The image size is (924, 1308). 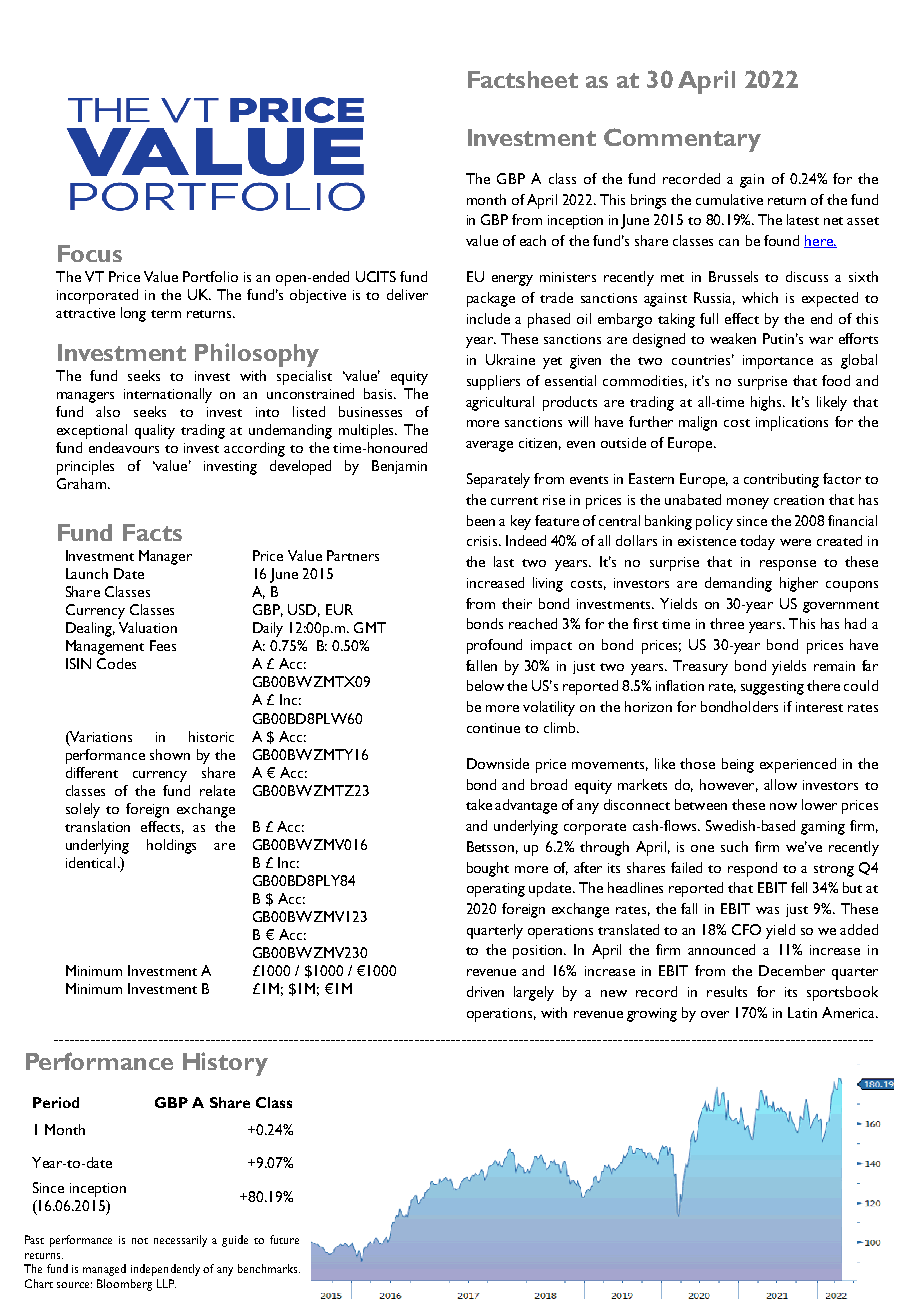 I want to click on December, so click(x=792, y=970).
